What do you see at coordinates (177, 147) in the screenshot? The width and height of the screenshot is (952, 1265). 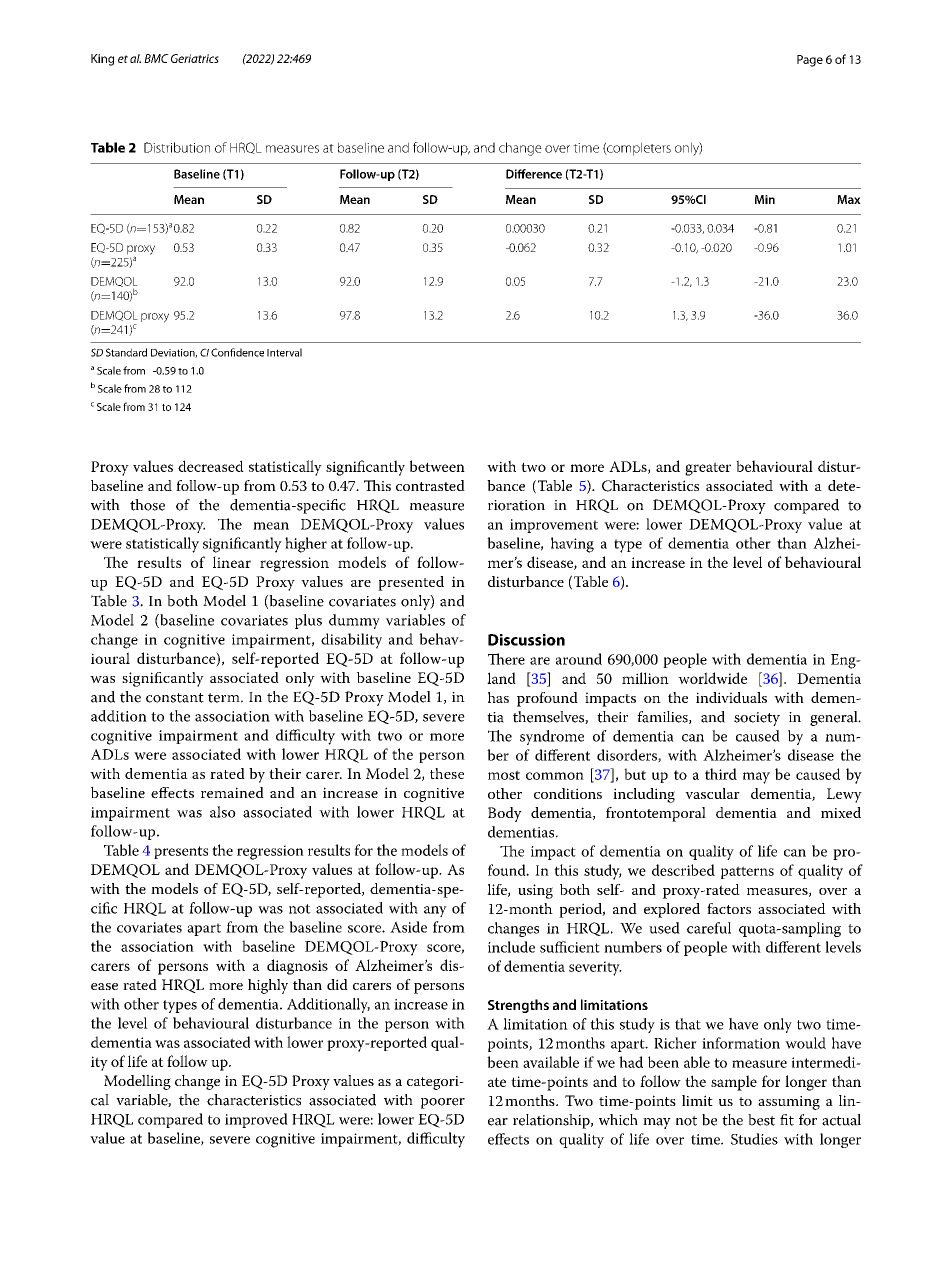 I see `Distribution` at bounding box center [177, 147].
